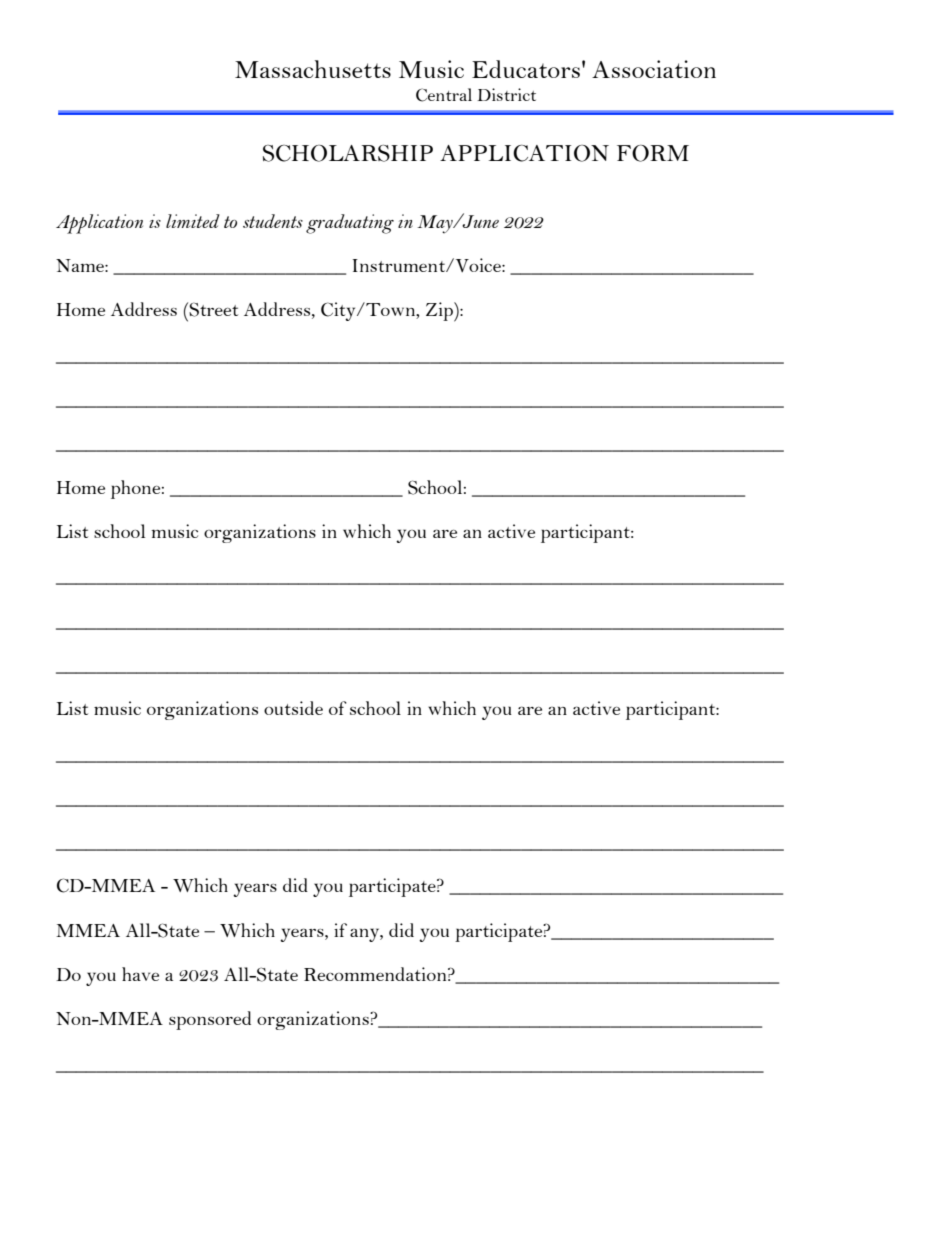 This screenshot has height=1233, width=952. Describe the element at coordinates (273, 221) in the screenshot. I see `students` at that location.
